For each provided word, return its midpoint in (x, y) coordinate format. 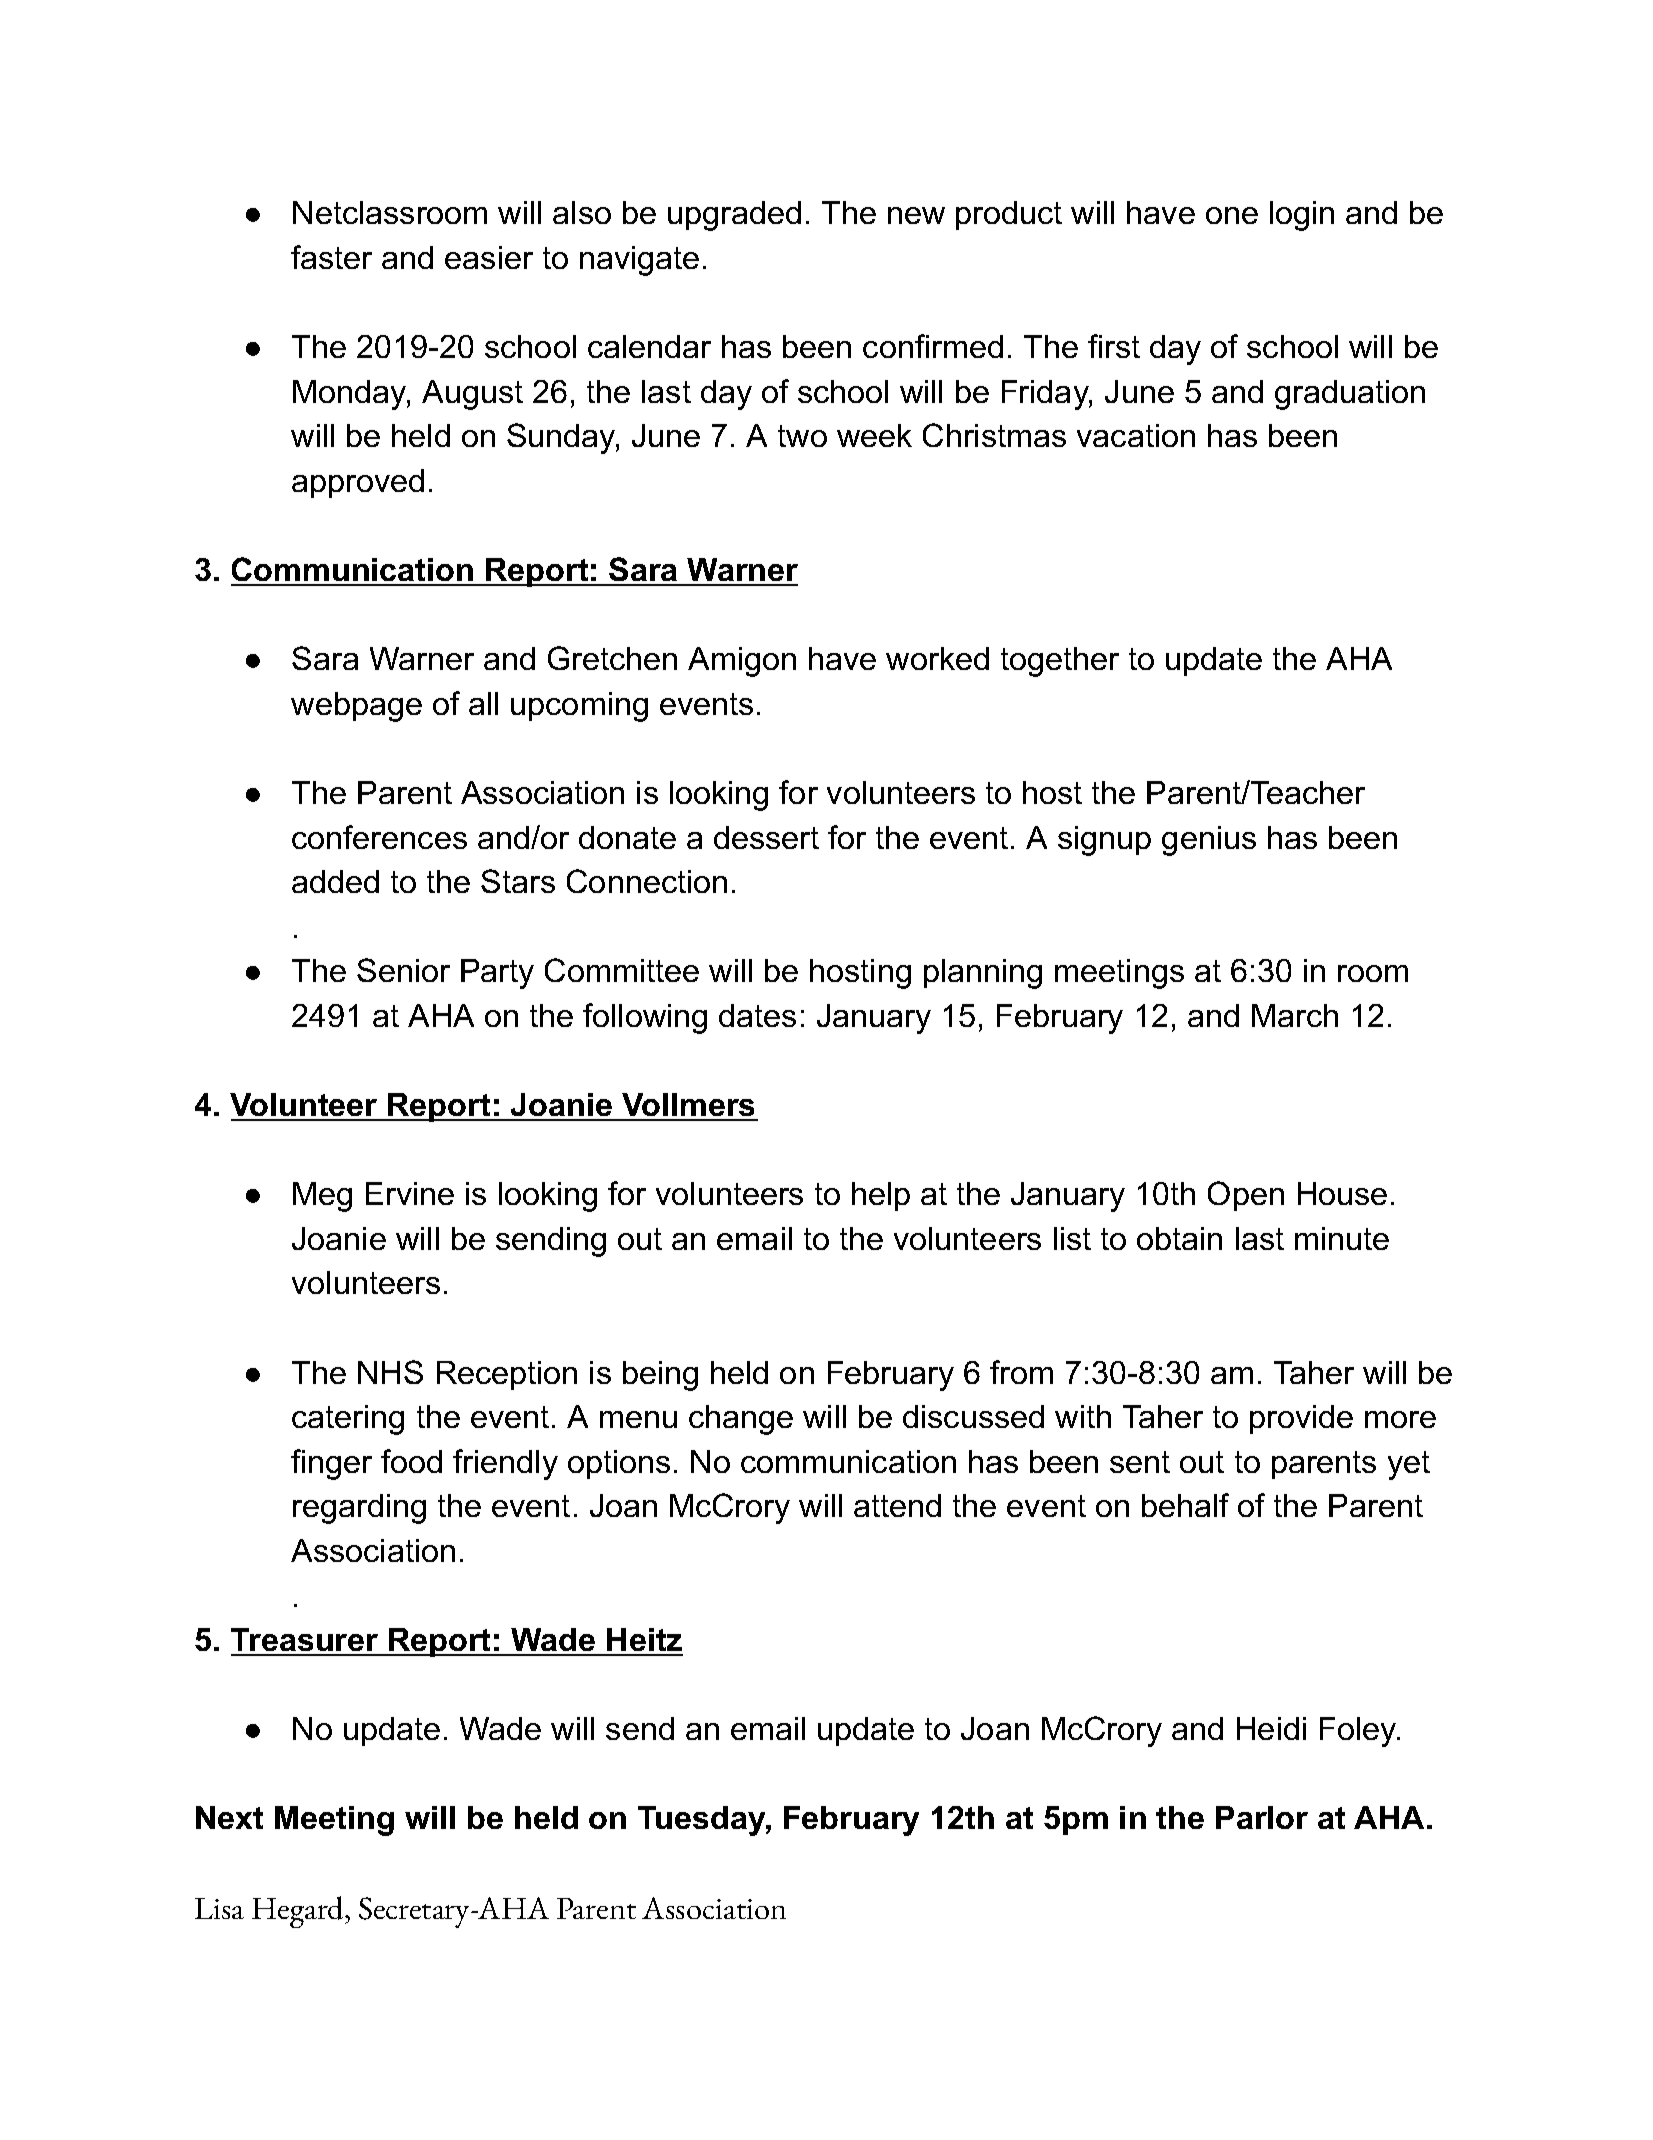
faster (331, 257)
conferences (379, 837)
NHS (390, 1372)
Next (229, 1817)
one (1232, 215)
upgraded (734, 216)
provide (1301, 1419)
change (741, 1420)
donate (627, 837)
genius (1209, 841)
